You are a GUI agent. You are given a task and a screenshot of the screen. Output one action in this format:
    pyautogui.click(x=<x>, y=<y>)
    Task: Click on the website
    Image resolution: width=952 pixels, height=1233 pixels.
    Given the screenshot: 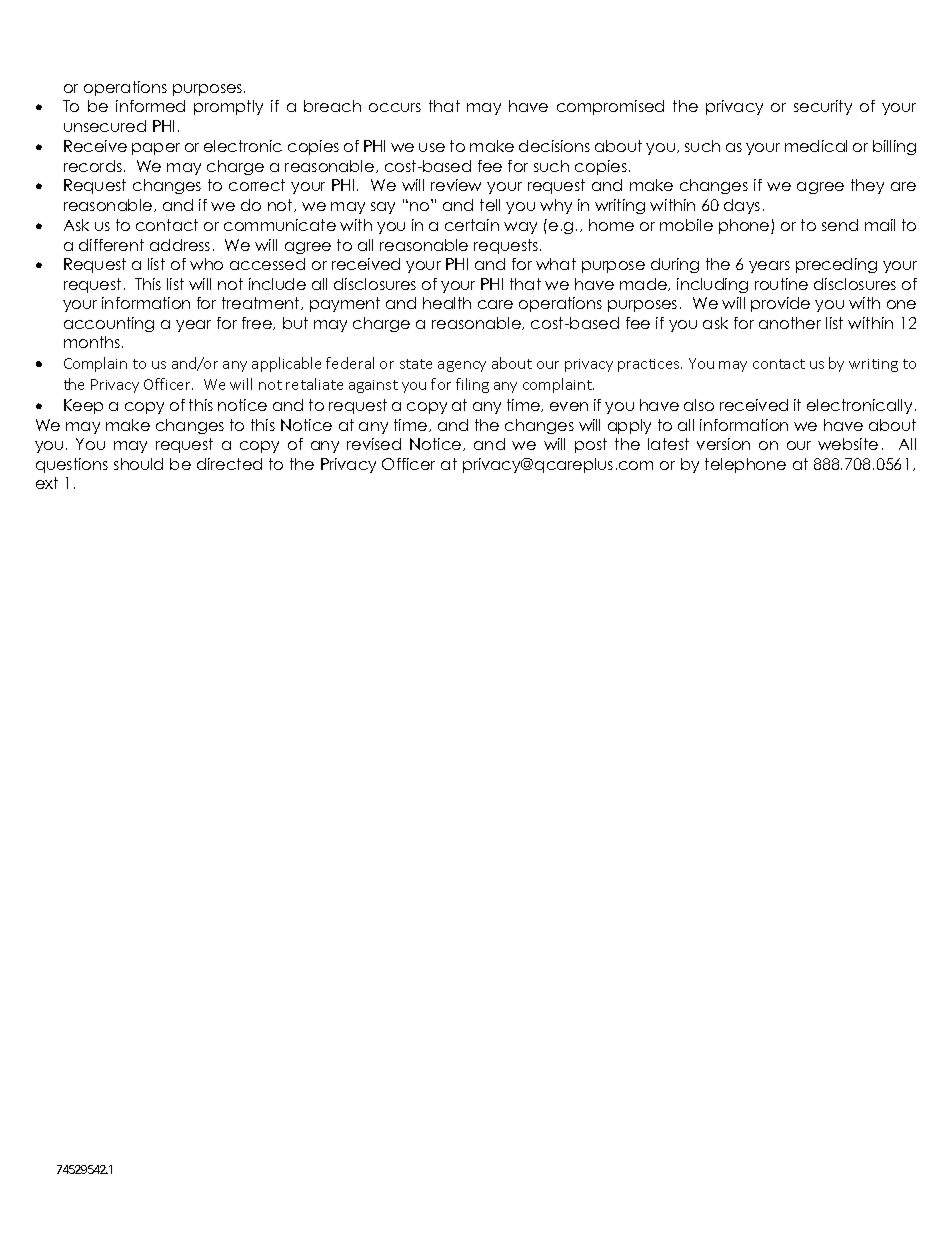 What is the action you would take?
    pyautogui.click(x=848, y=444)
